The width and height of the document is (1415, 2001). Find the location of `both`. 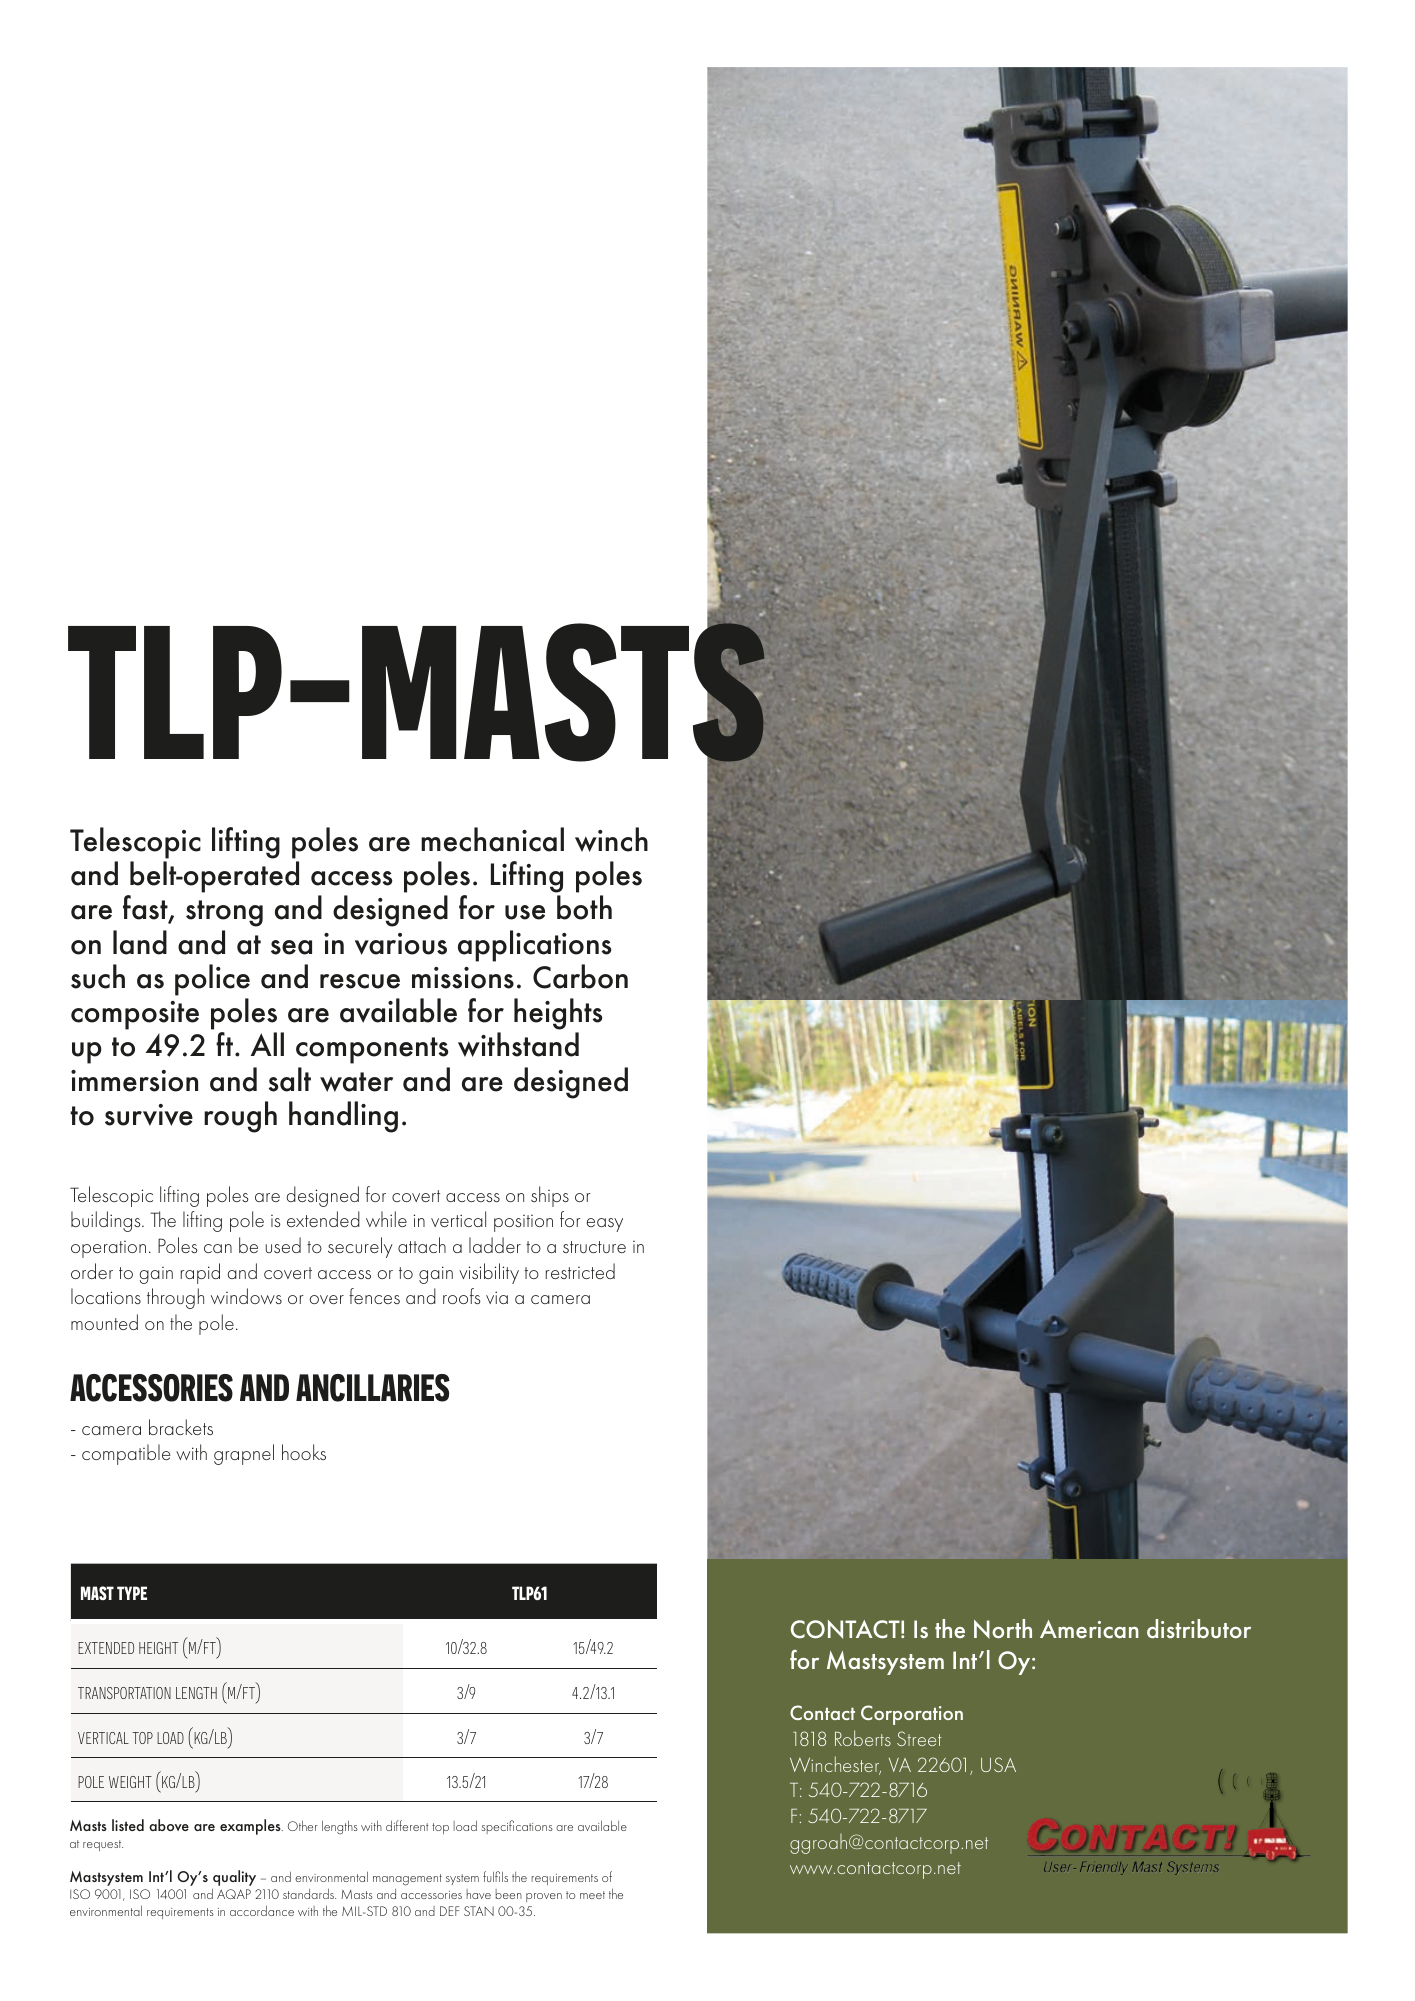

both is located at coordinates (584, 907).
